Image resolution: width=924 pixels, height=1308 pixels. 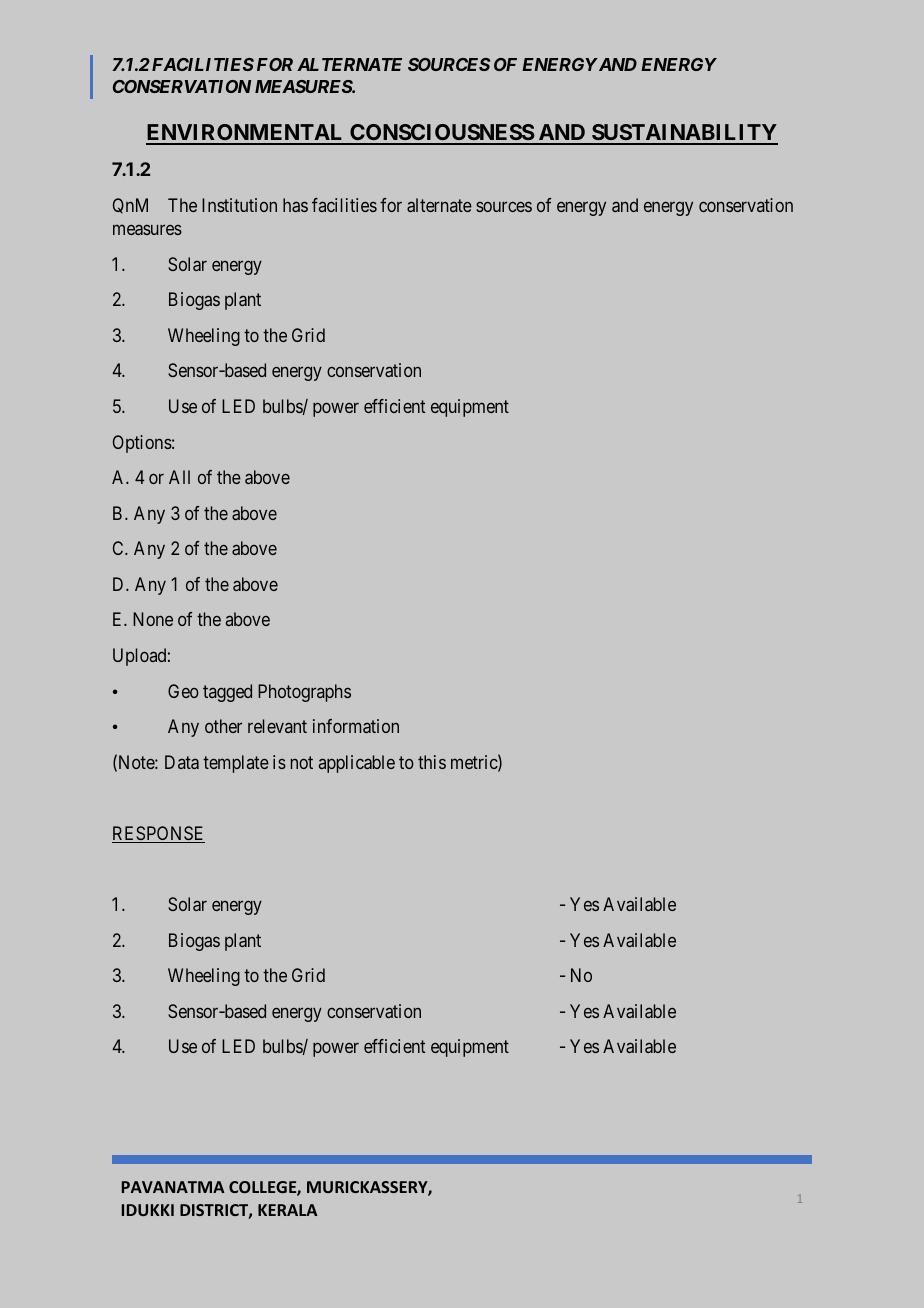 I want to click on template, so click(x=236, y=764).
